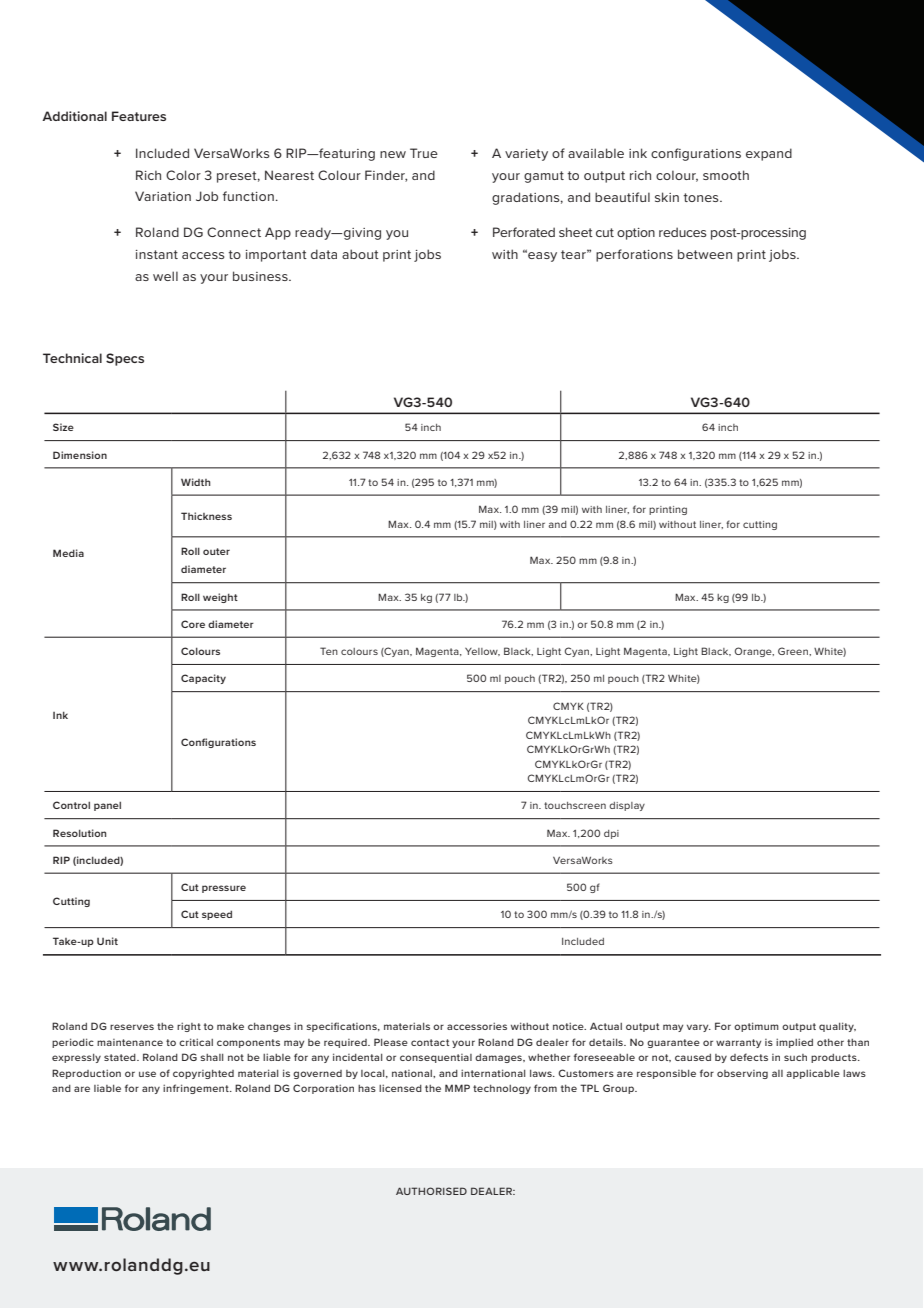  I want to click on AUTHORISED, so click(431, 1191).
